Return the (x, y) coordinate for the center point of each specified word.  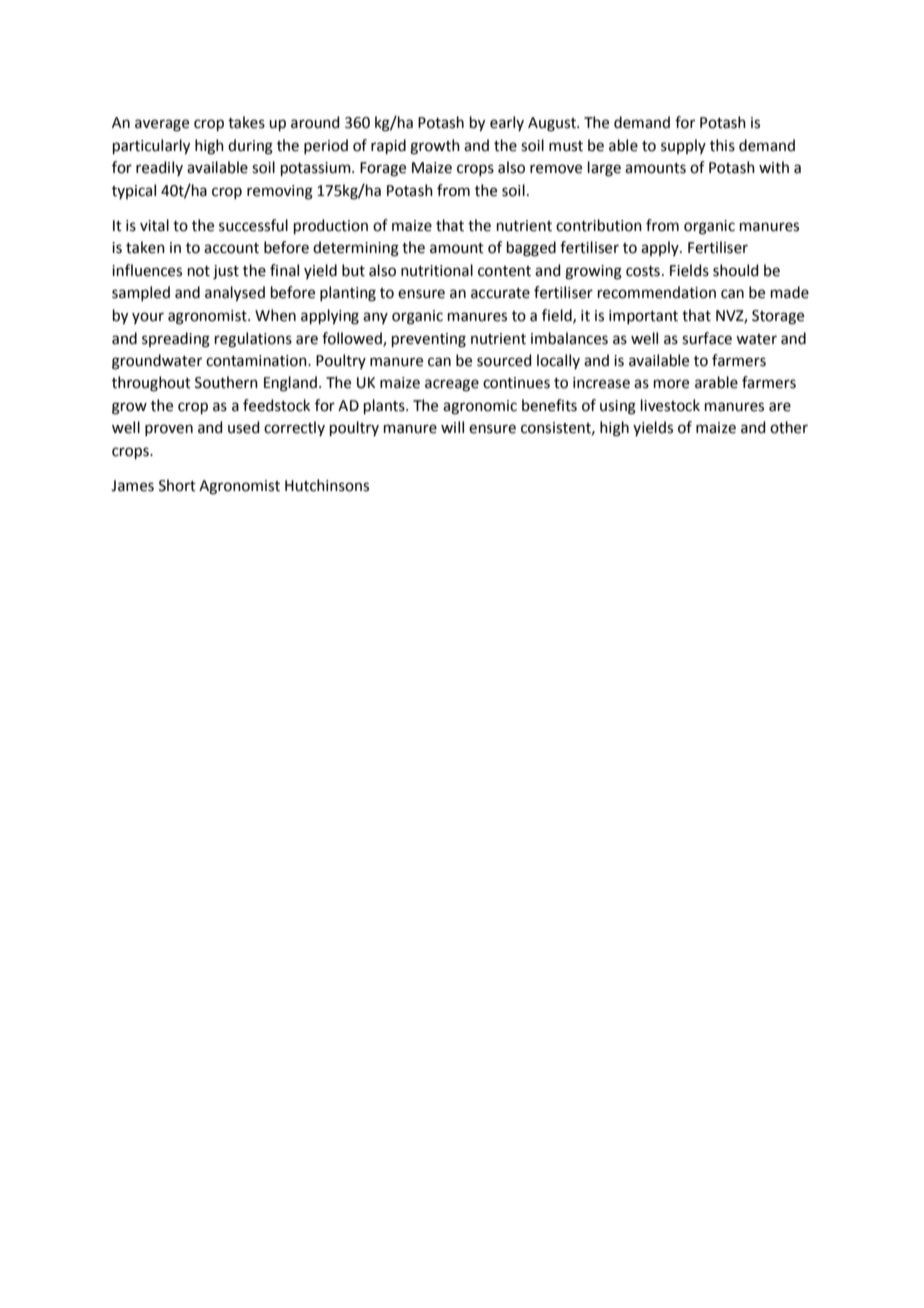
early (507, 123)
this (722, 145)
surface (707, 338)
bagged (531, 249)
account (231, 248)
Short (177, 485)
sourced (504, 360)
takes (246, 122)
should (736, 270)
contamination (257, 361)
